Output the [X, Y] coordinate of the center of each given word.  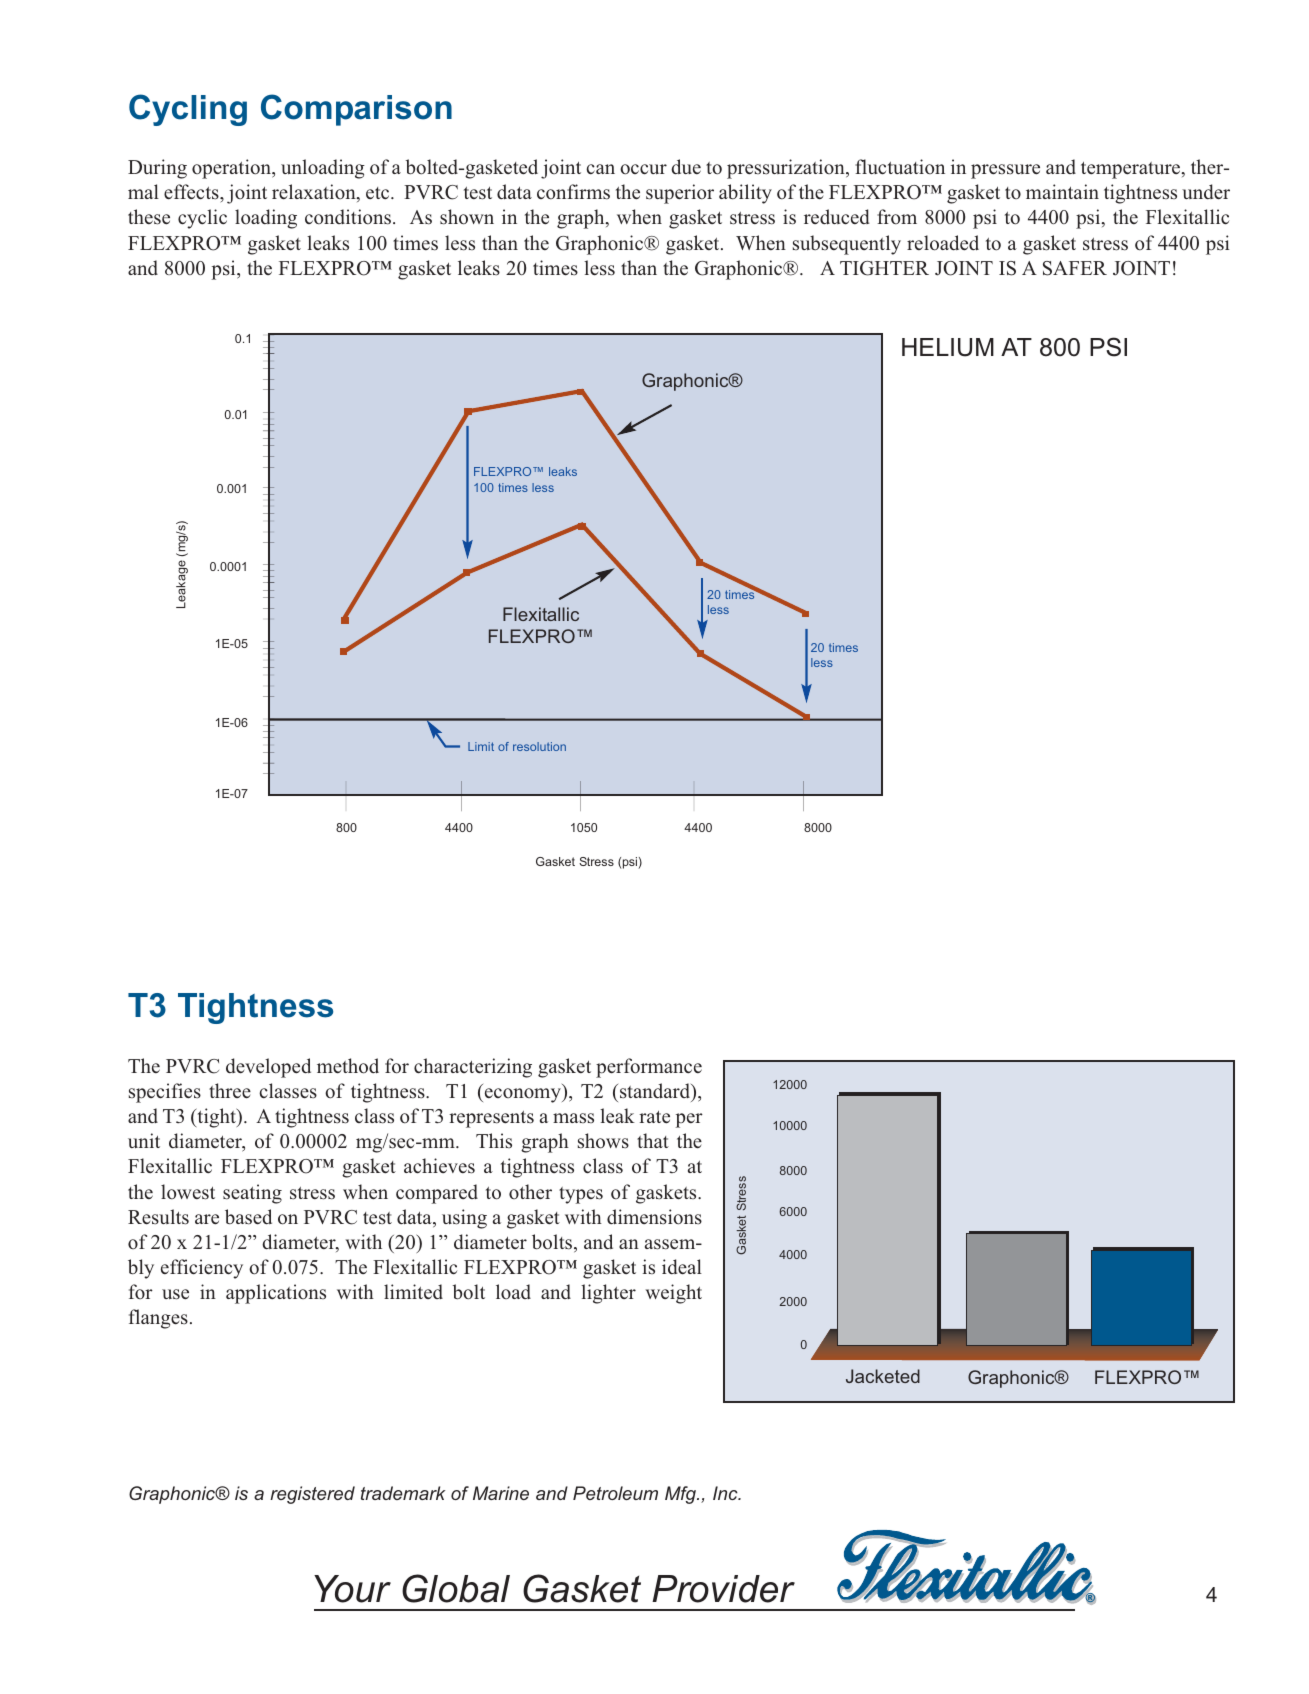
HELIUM [948, 347]
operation [232, 169]
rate [654, 1117]
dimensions [654, 1217]
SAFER [1075, 268]
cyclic [202, 219]
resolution [539, 746]
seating [252, 1194]
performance [649, 1068]
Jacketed [883, 1376]
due [686, 167]
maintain [1062, 191]
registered [312, 1495]
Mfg [681, 1495]
